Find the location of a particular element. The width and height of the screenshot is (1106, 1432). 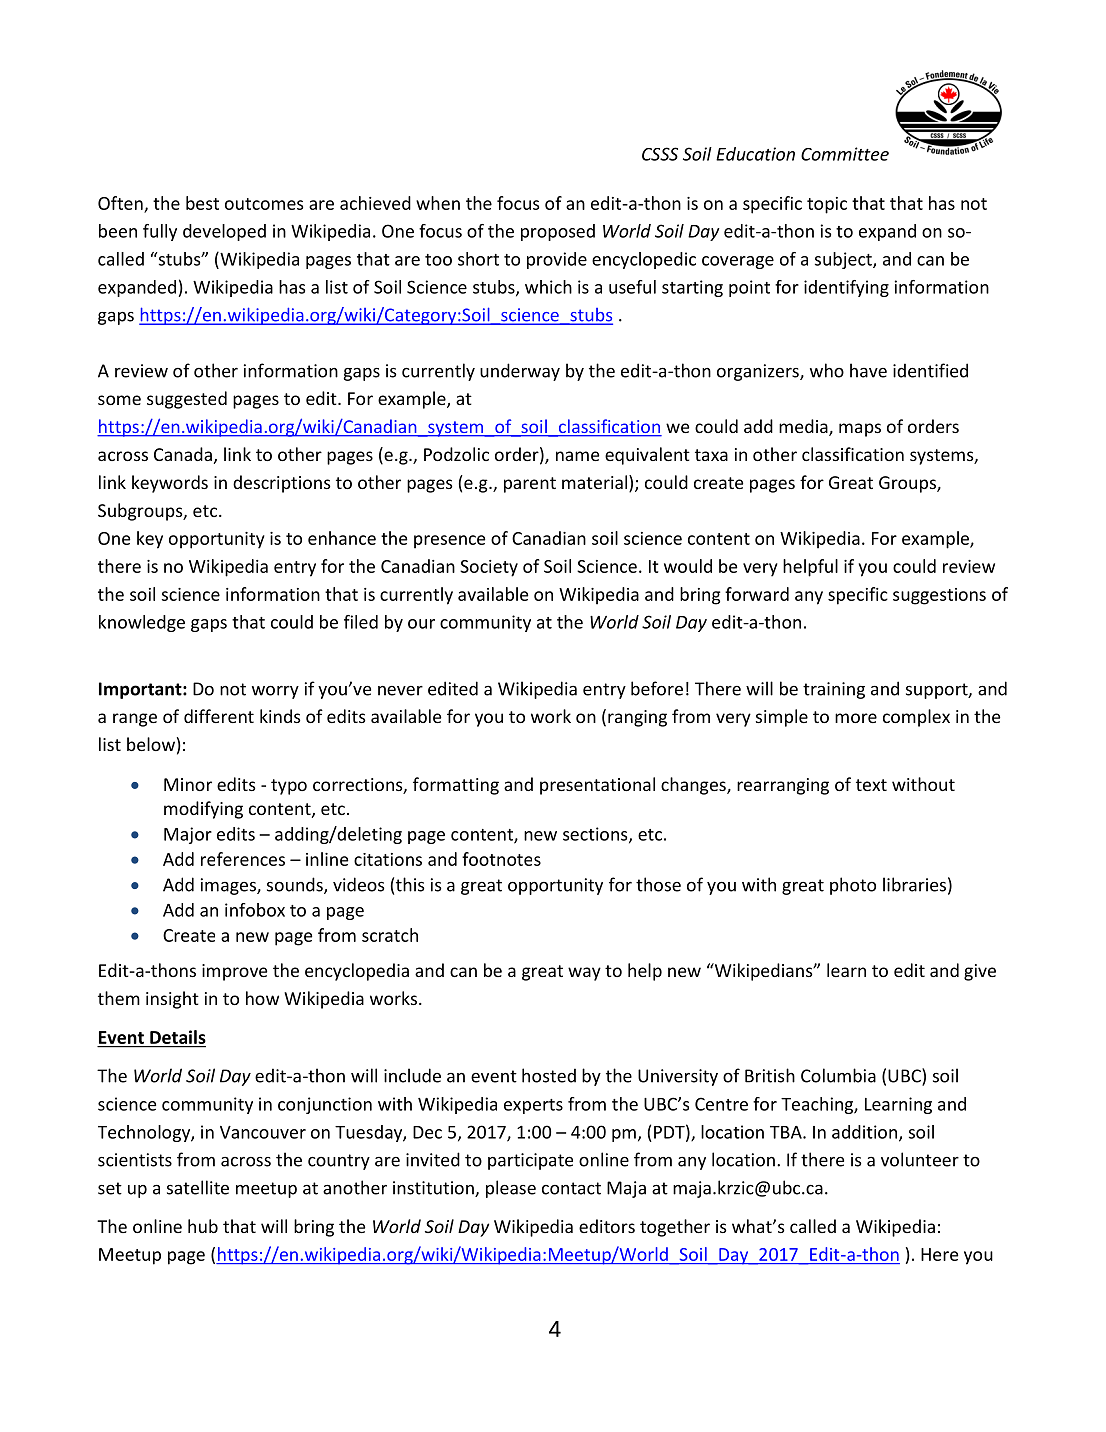

satellite is located at coordinates (198, 1187).
